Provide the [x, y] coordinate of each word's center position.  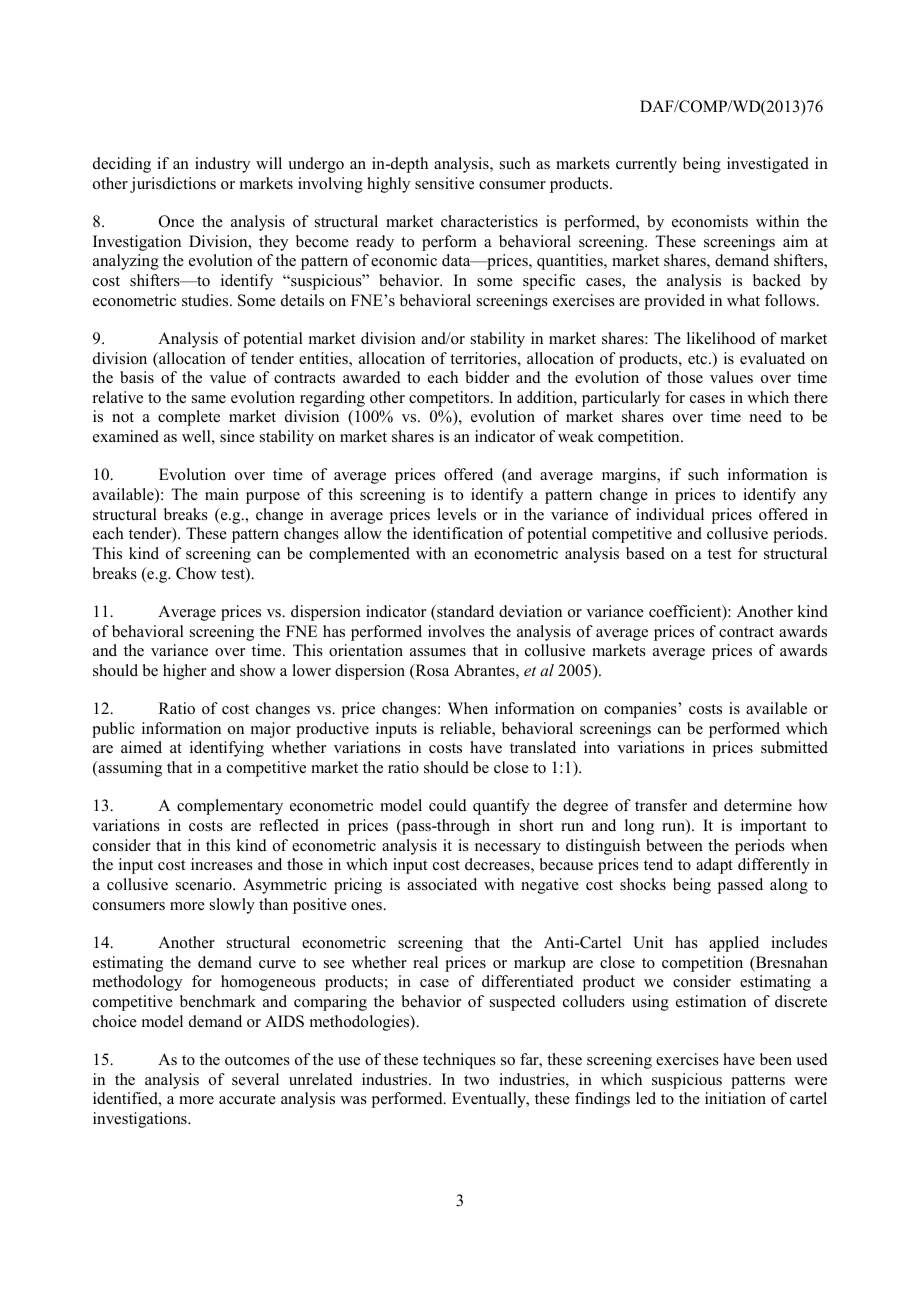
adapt [714, 866]
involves [456, 631]
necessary [508, 849]
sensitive [444, 183]
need [766, 416]
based [645, 553]
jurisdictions [173, 185]
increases [222, 864]
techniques [459, 1061]
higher [184, 672]
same [209, 399]
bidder [487, 377]
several [255, 1079]
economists [710, 221]
